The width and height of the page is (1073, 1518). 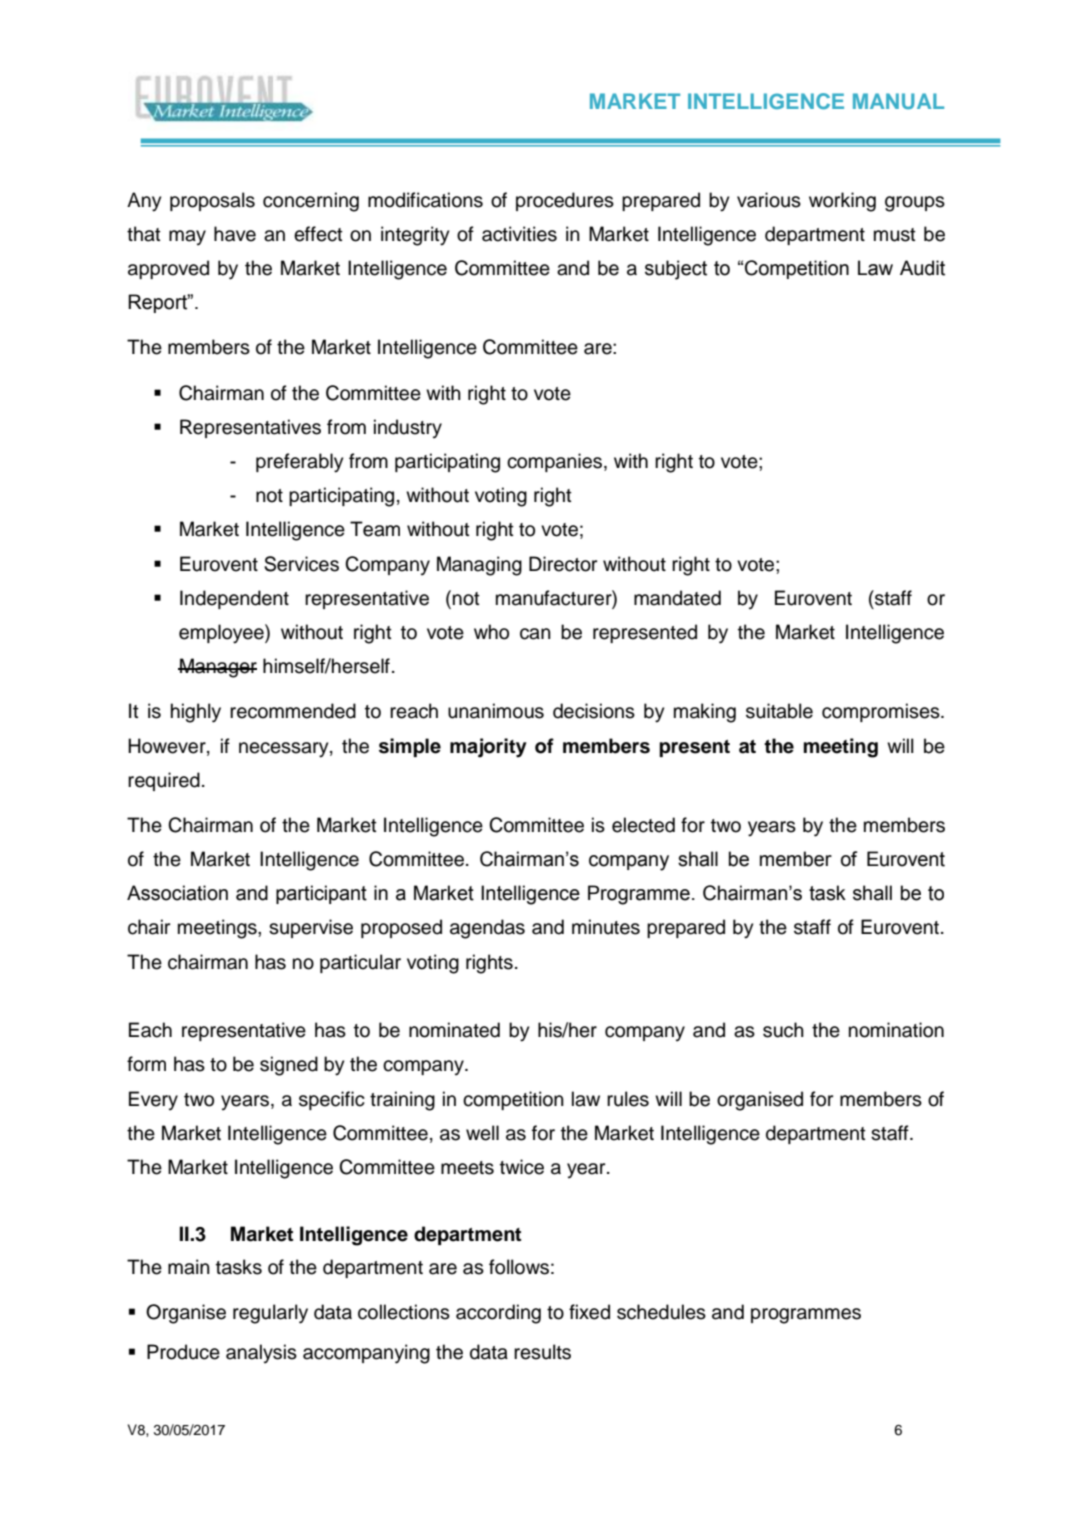 I want to click on suitable, so click(x=779, y=711).
